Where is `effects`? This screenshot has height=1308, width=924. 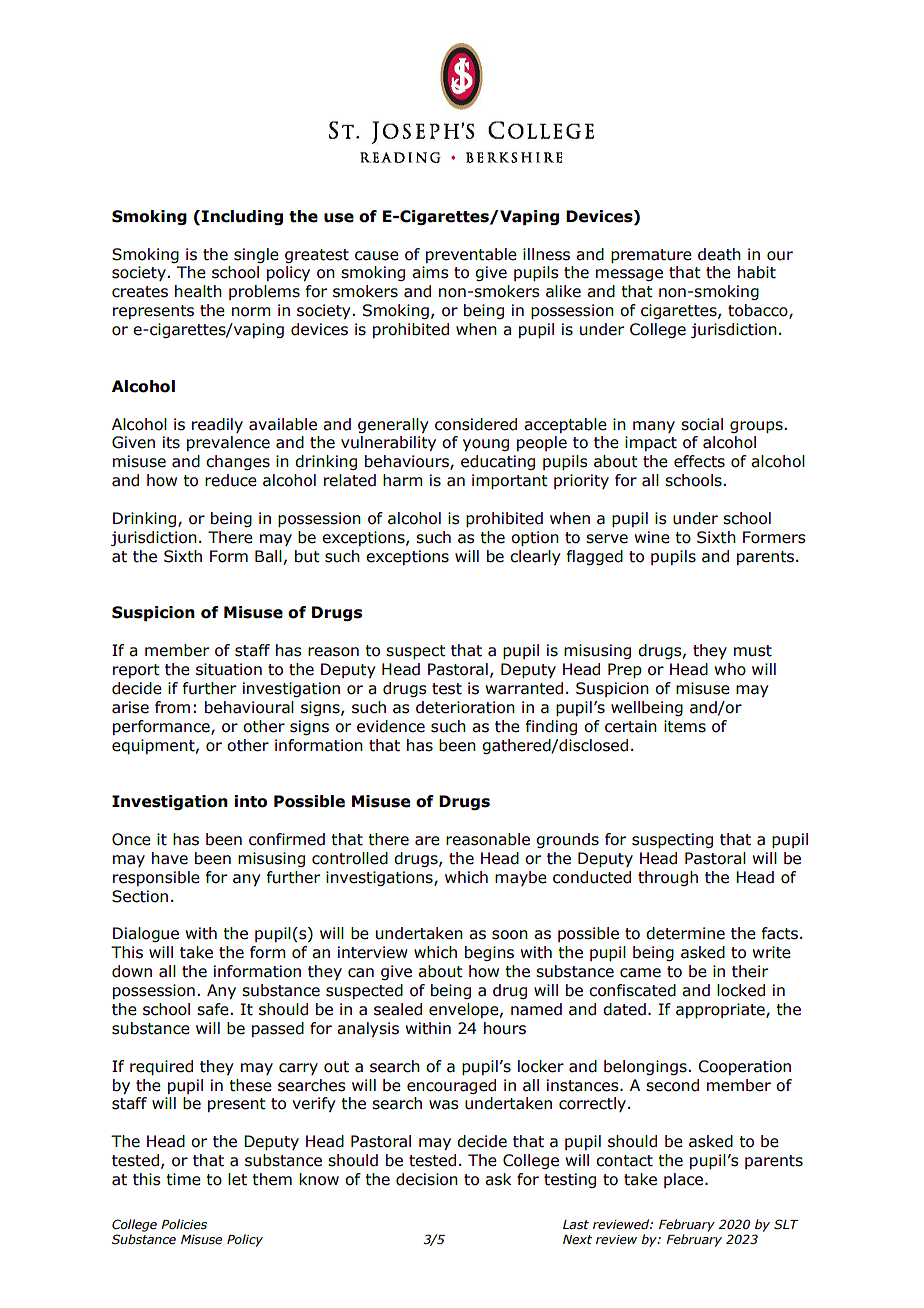
effects is located at coordinates (699, 461).
